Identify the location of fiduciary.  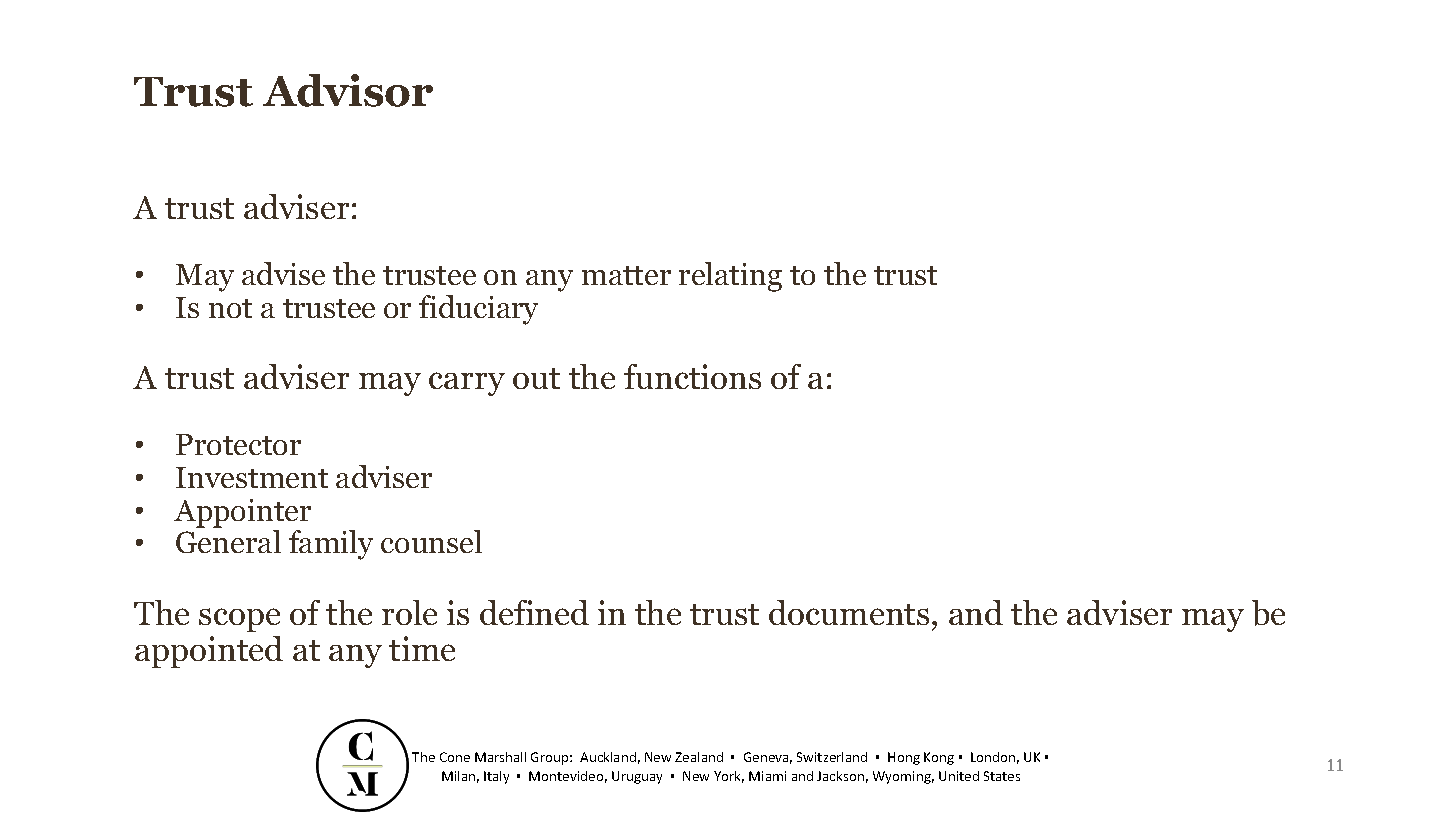
(478, 310).
